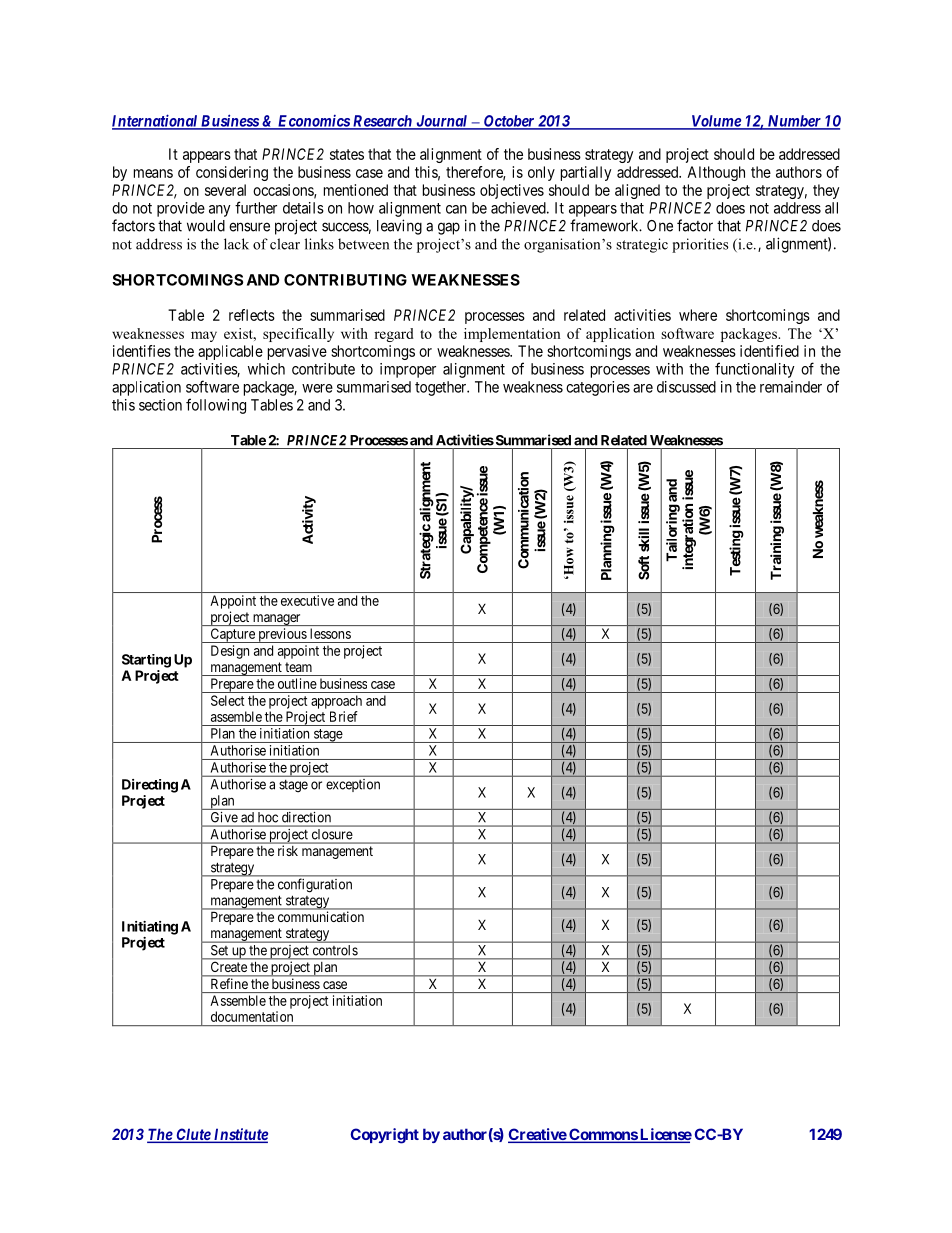 The width and height of the screenshot is (952, 1233). Describe the element at coordinates (791, 387) in the screenshot. I see `remainder` at that location.
